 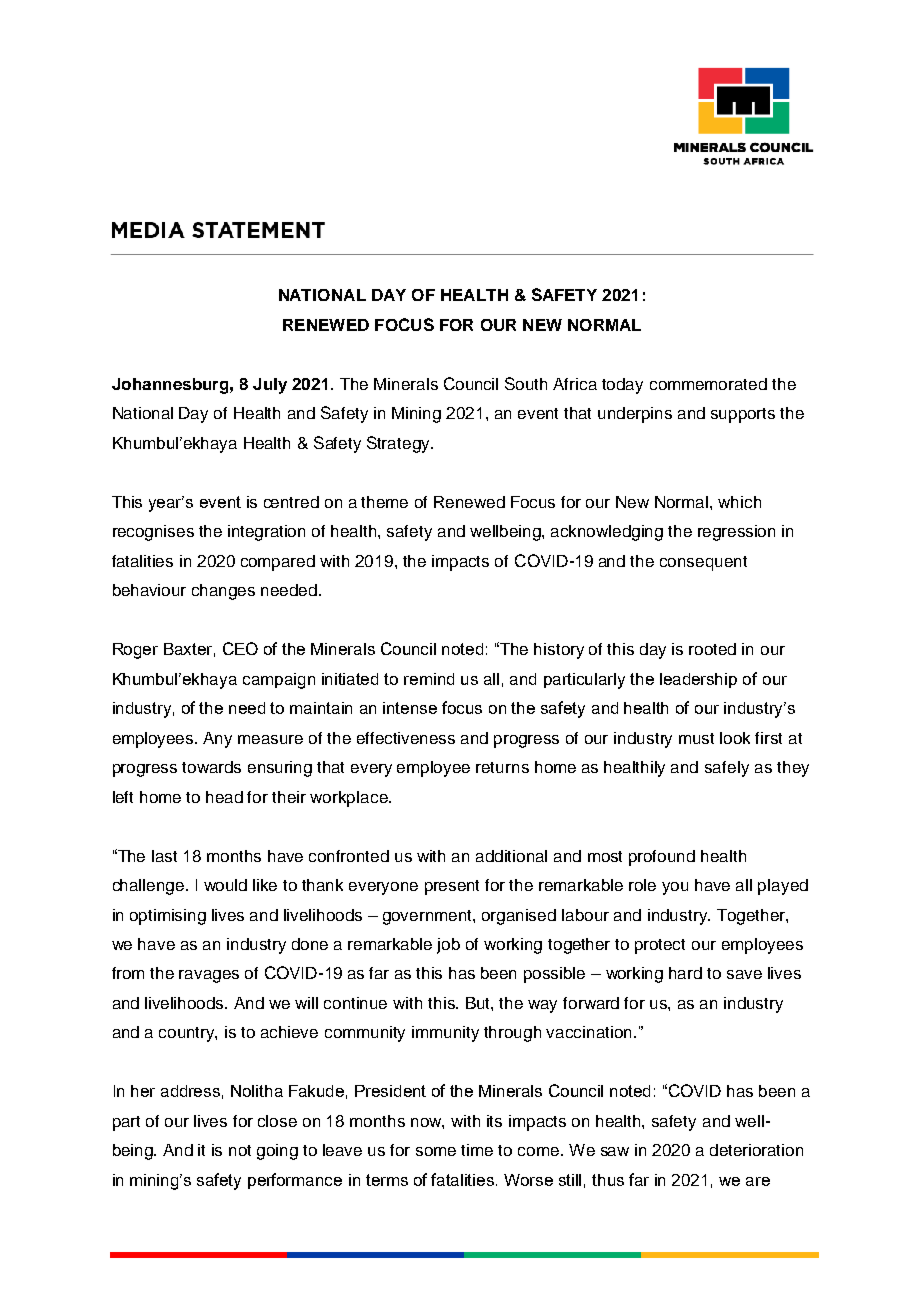 What do you see at coordinates (223, 592) in the page?
I see `changes` at bounding box center [223, 592].
